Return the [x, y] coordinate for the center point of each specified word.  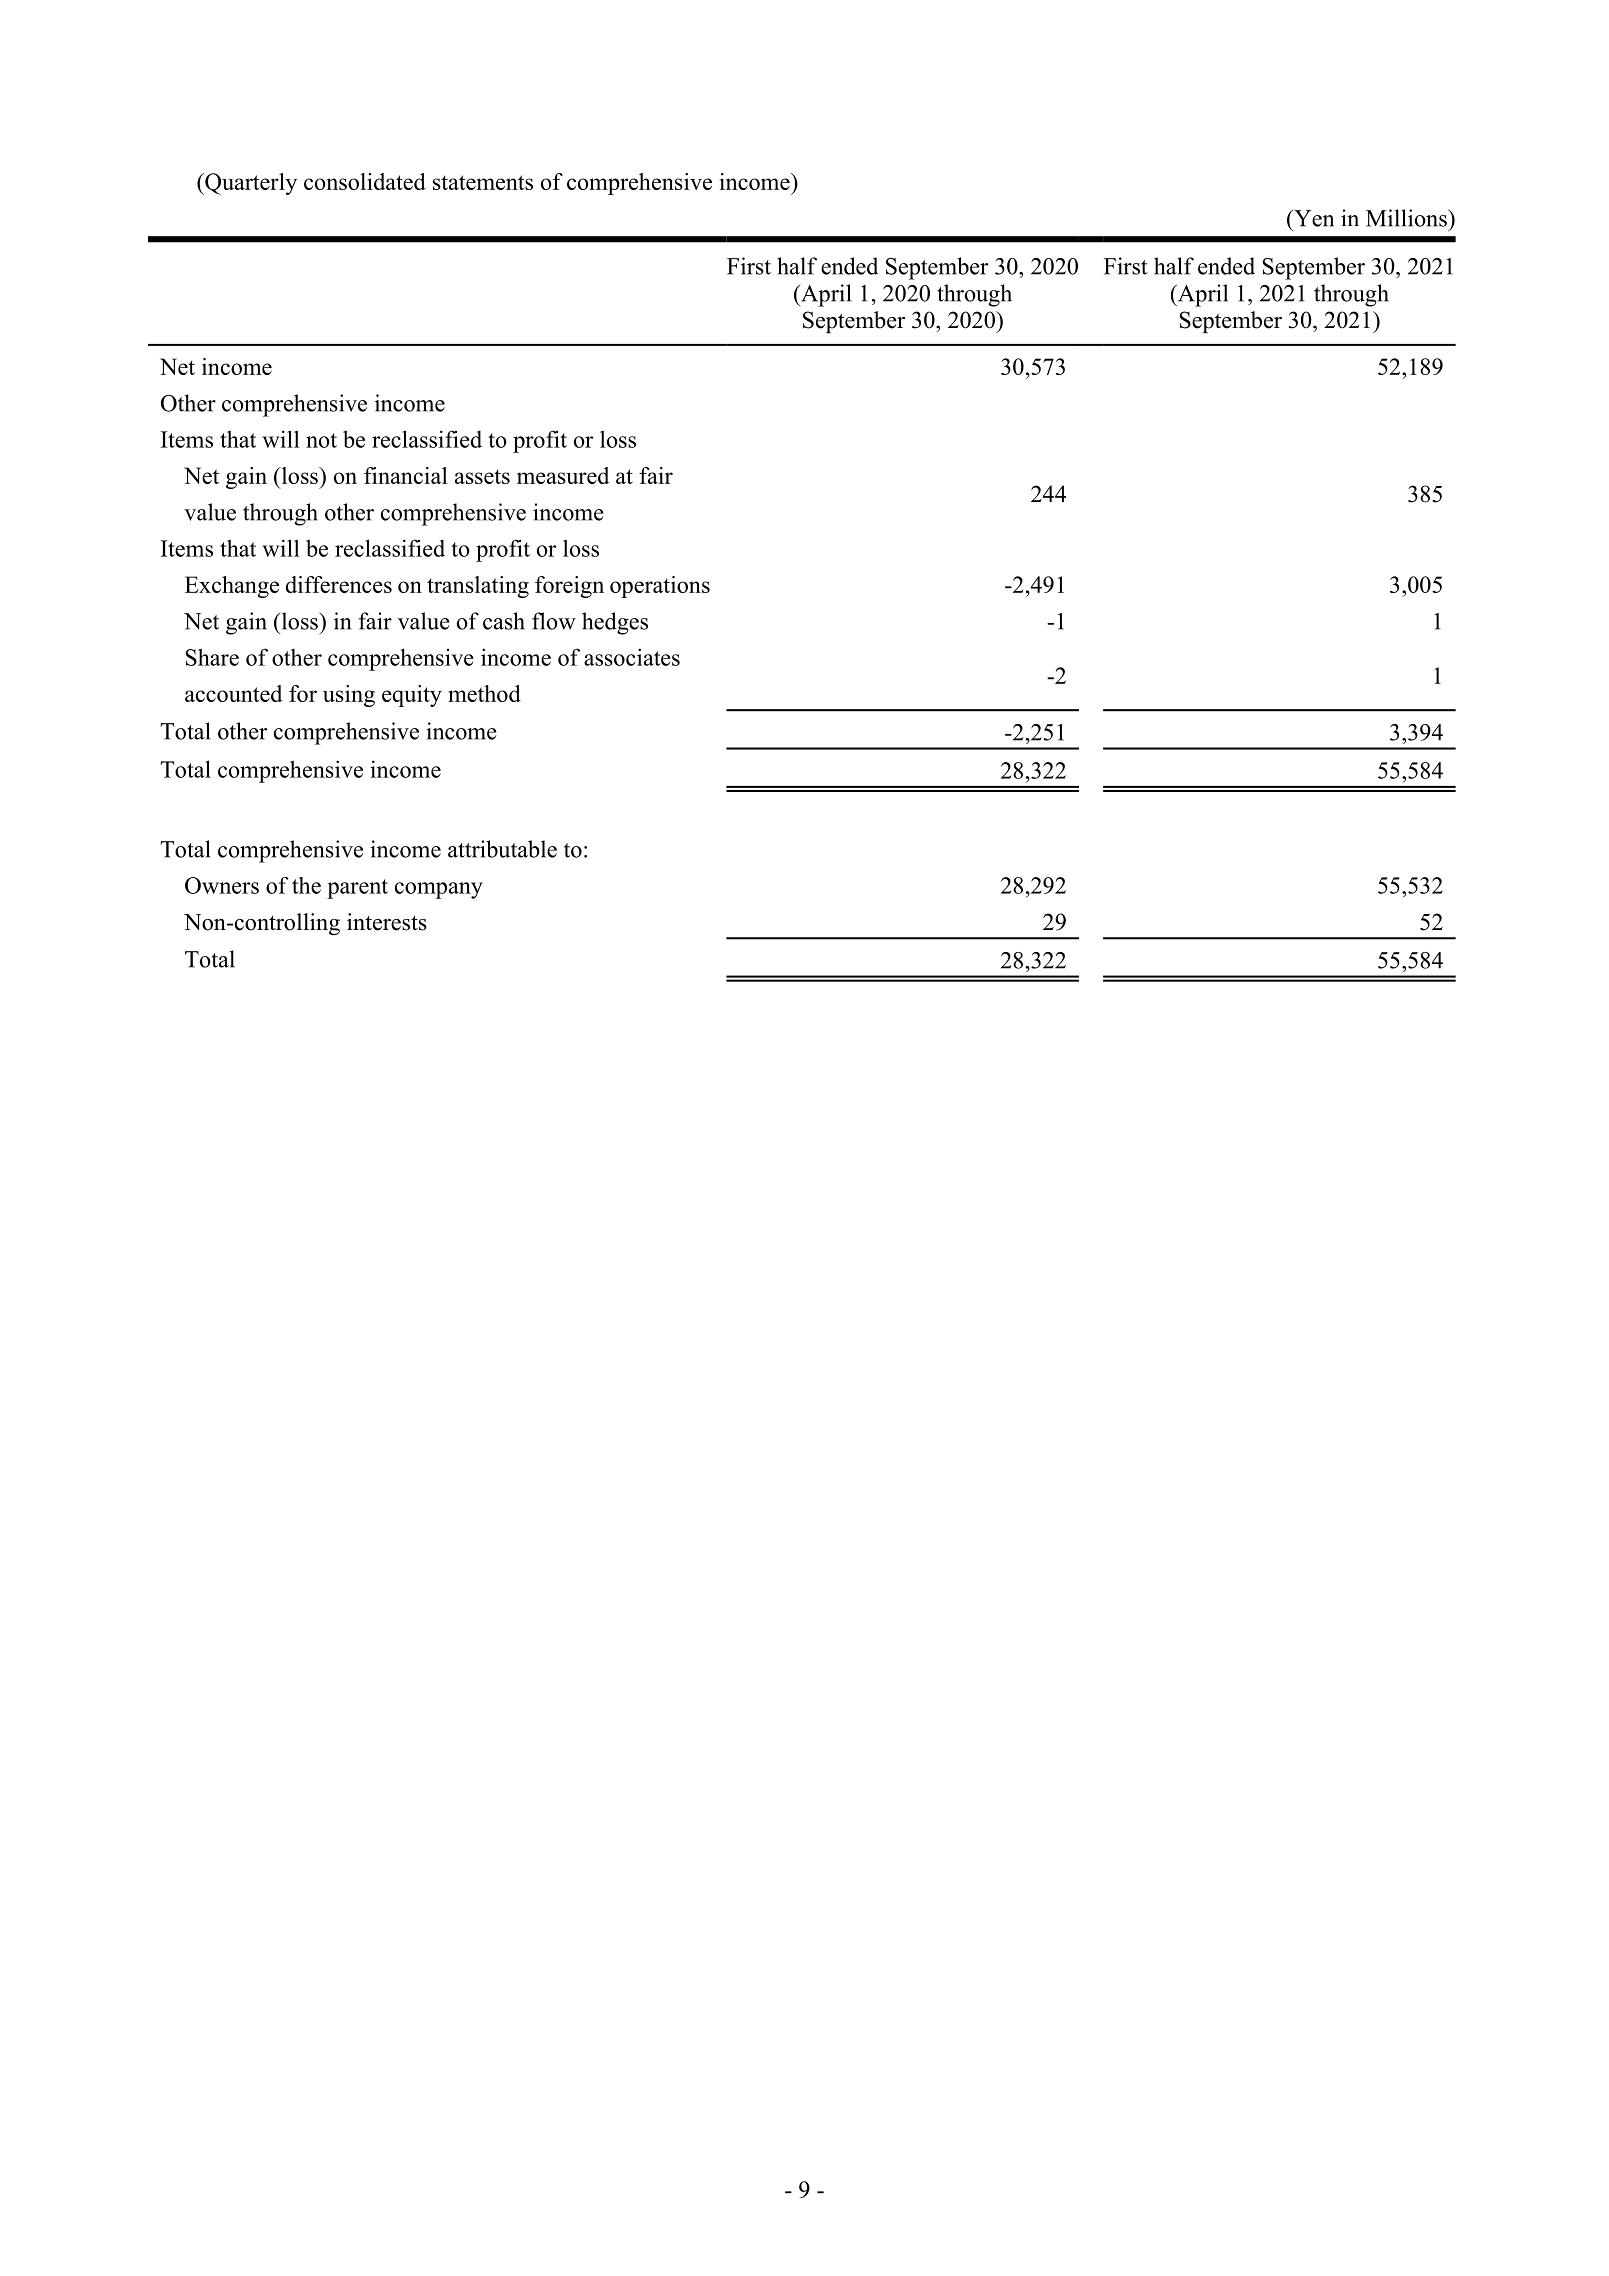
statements [483, 182]
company [439, 890]
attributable [502, 849]
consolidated [365, 181]
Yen [1313, 218]
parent [357, 889]
